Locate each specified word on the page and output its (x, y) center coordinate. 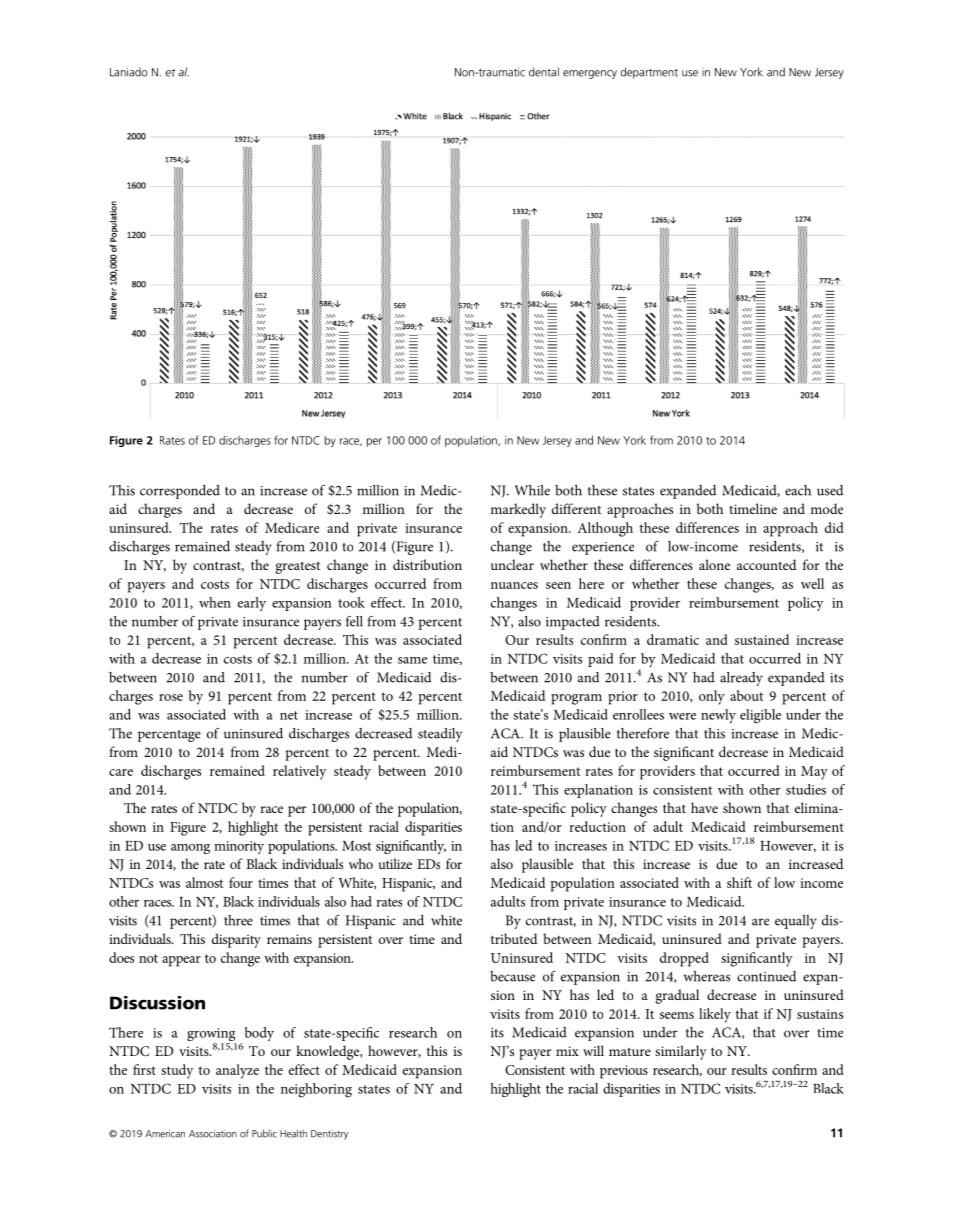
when (215, 602)
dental (544, 72)
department (649, 73)
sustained (762, 639)
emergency (590, 74)
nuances (514, 585)
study (177, 1071)
